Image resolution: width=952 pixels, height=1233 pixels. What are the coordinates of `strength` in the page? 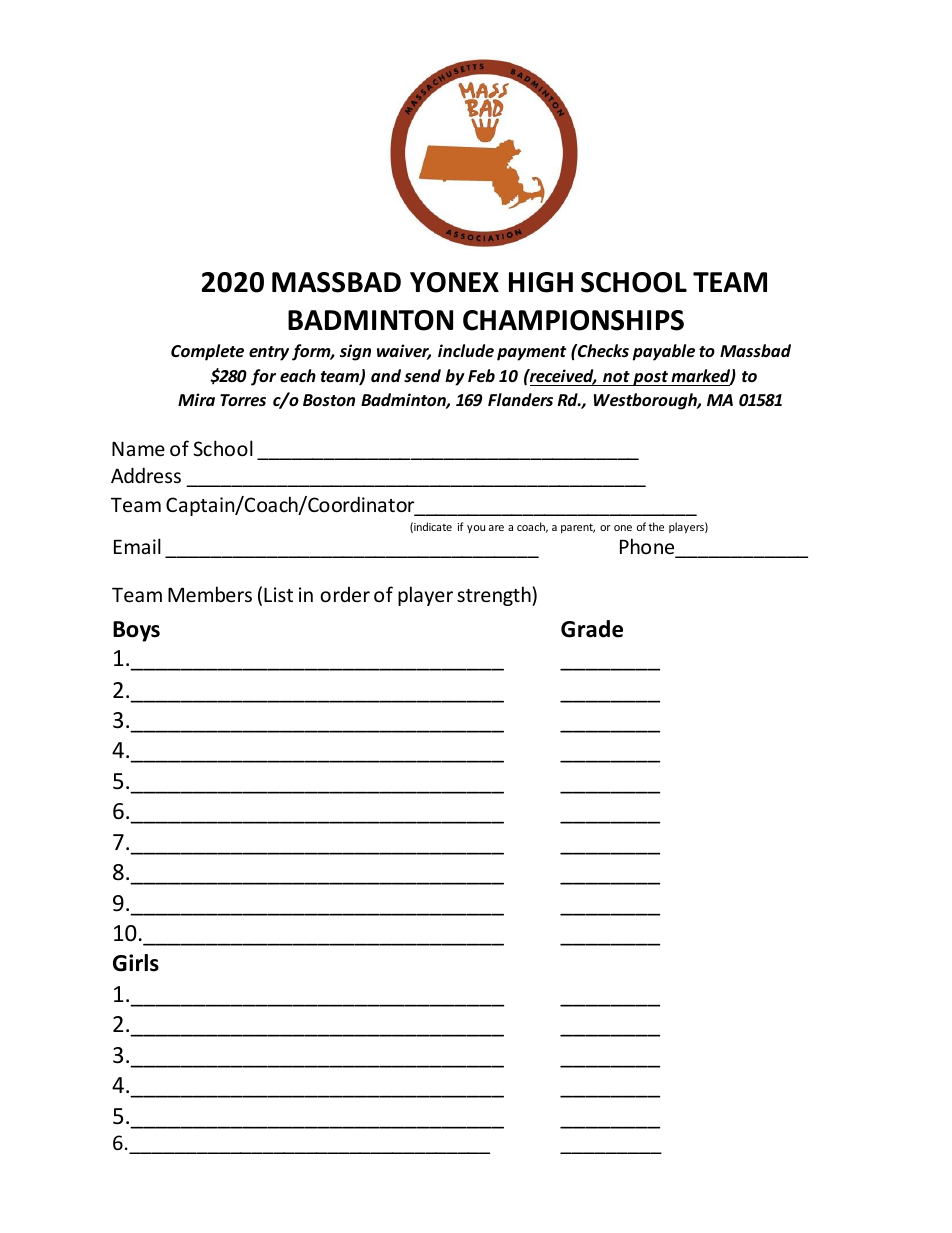 It's located at (495, 596).
